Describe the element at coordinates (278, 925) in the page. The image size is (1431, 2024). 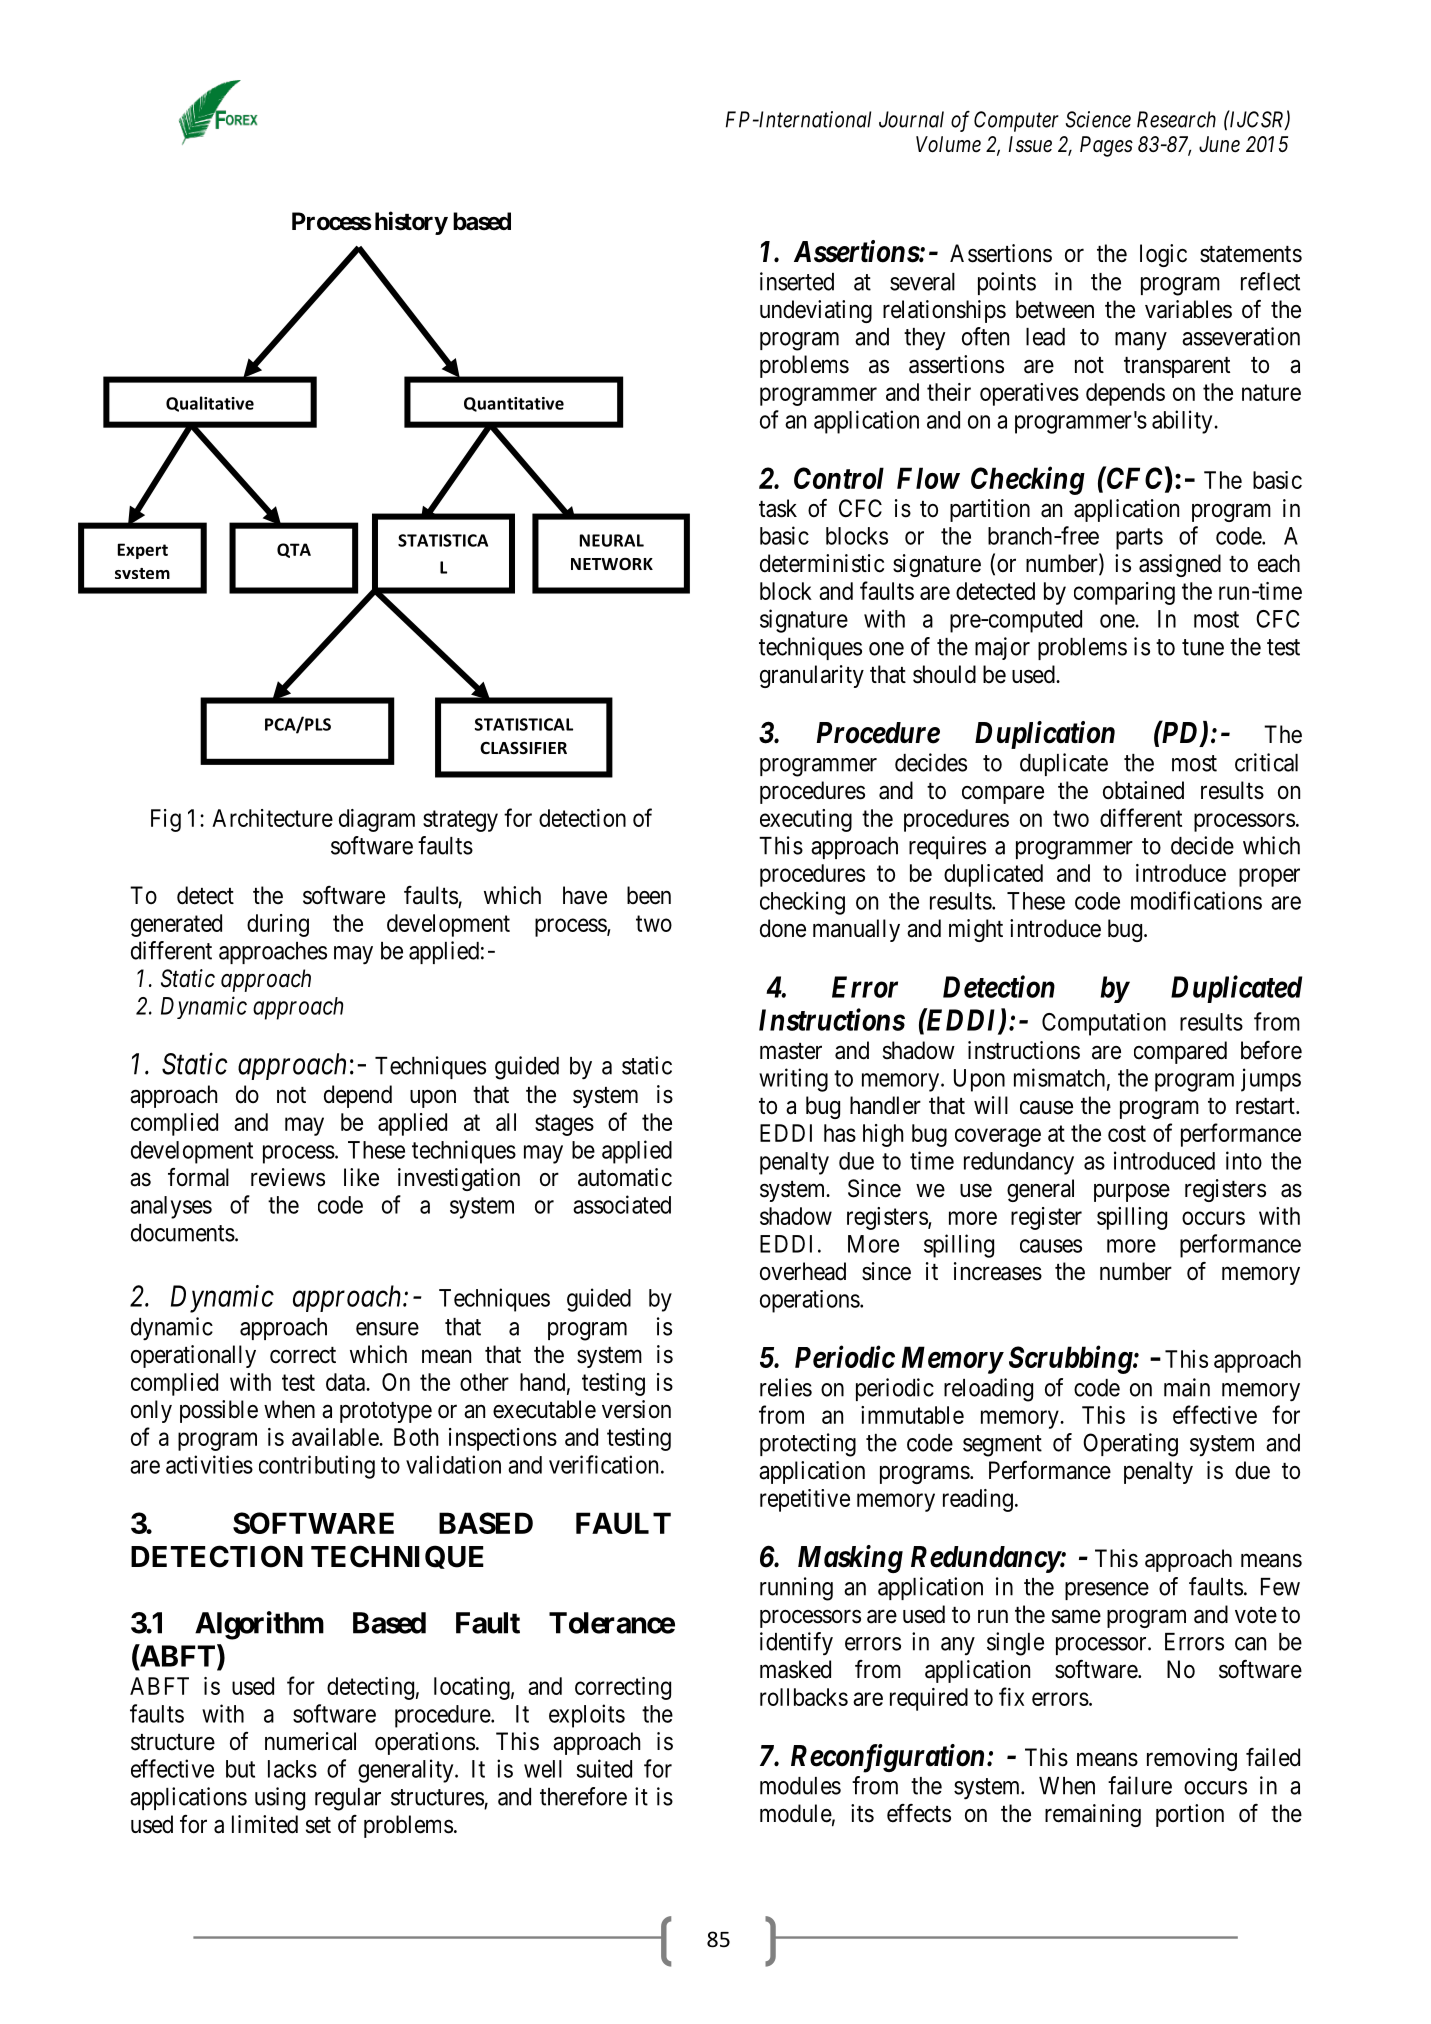
I see `during` at that location.
